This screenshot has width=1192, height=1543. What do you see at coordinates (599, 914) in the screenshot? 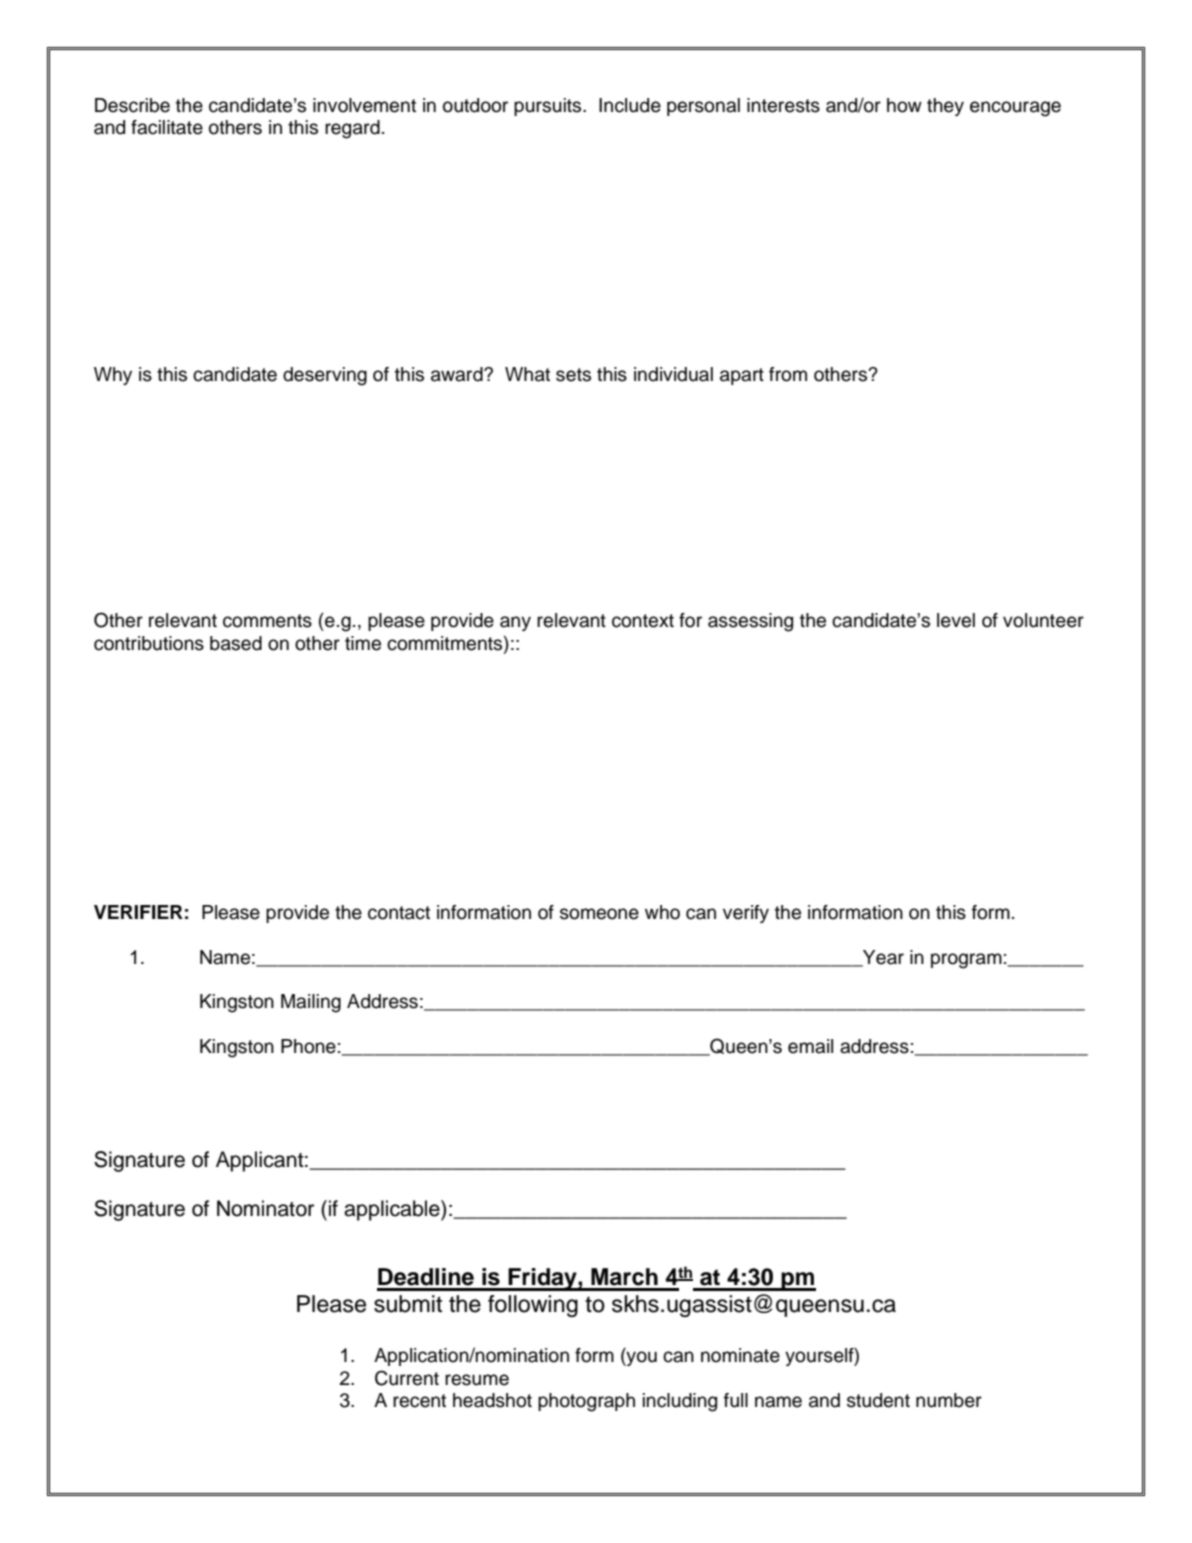
I see `someone` at bounding box center [599, 914].
